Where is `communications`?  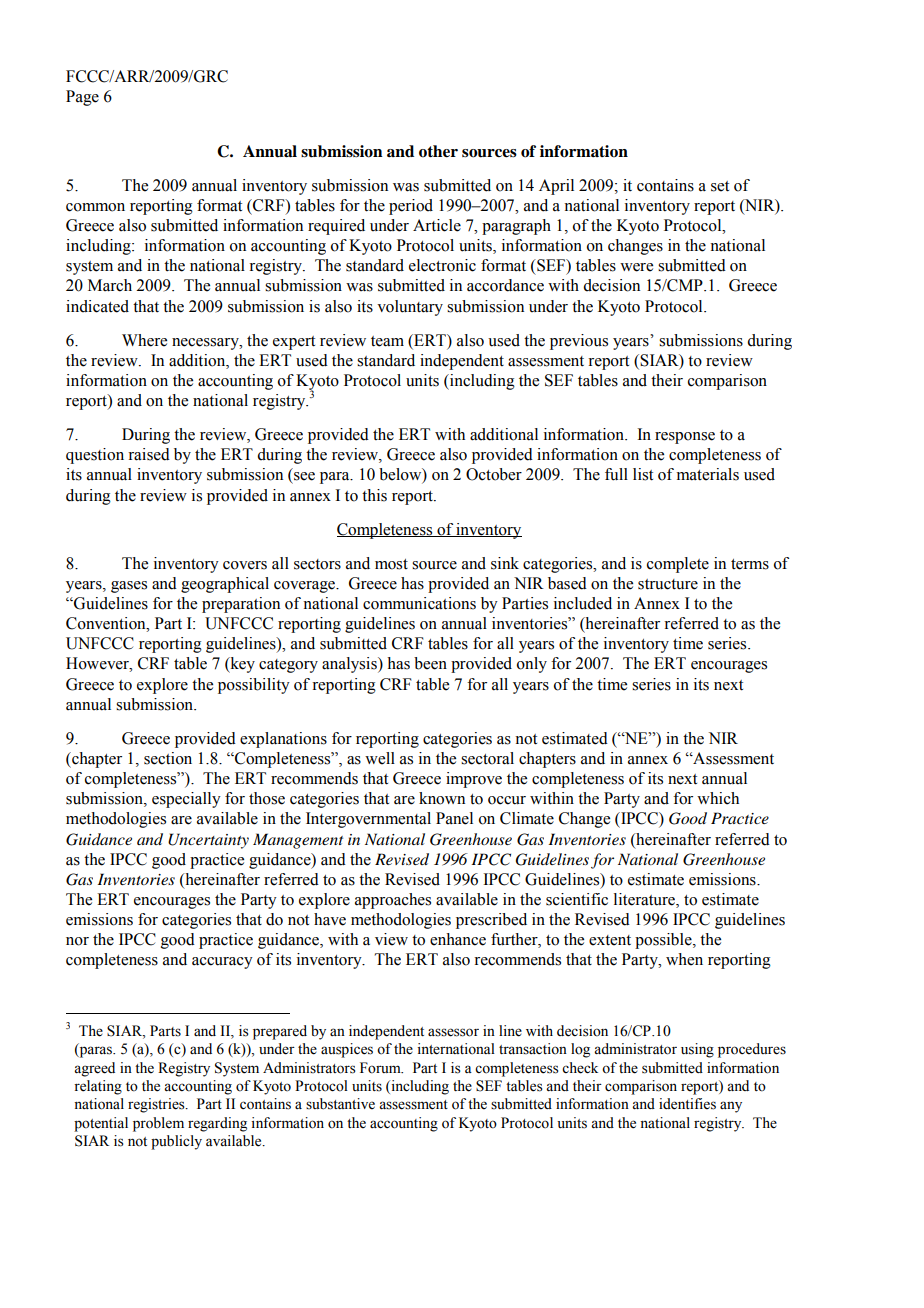 communications is located at coordinates (419, 603).
